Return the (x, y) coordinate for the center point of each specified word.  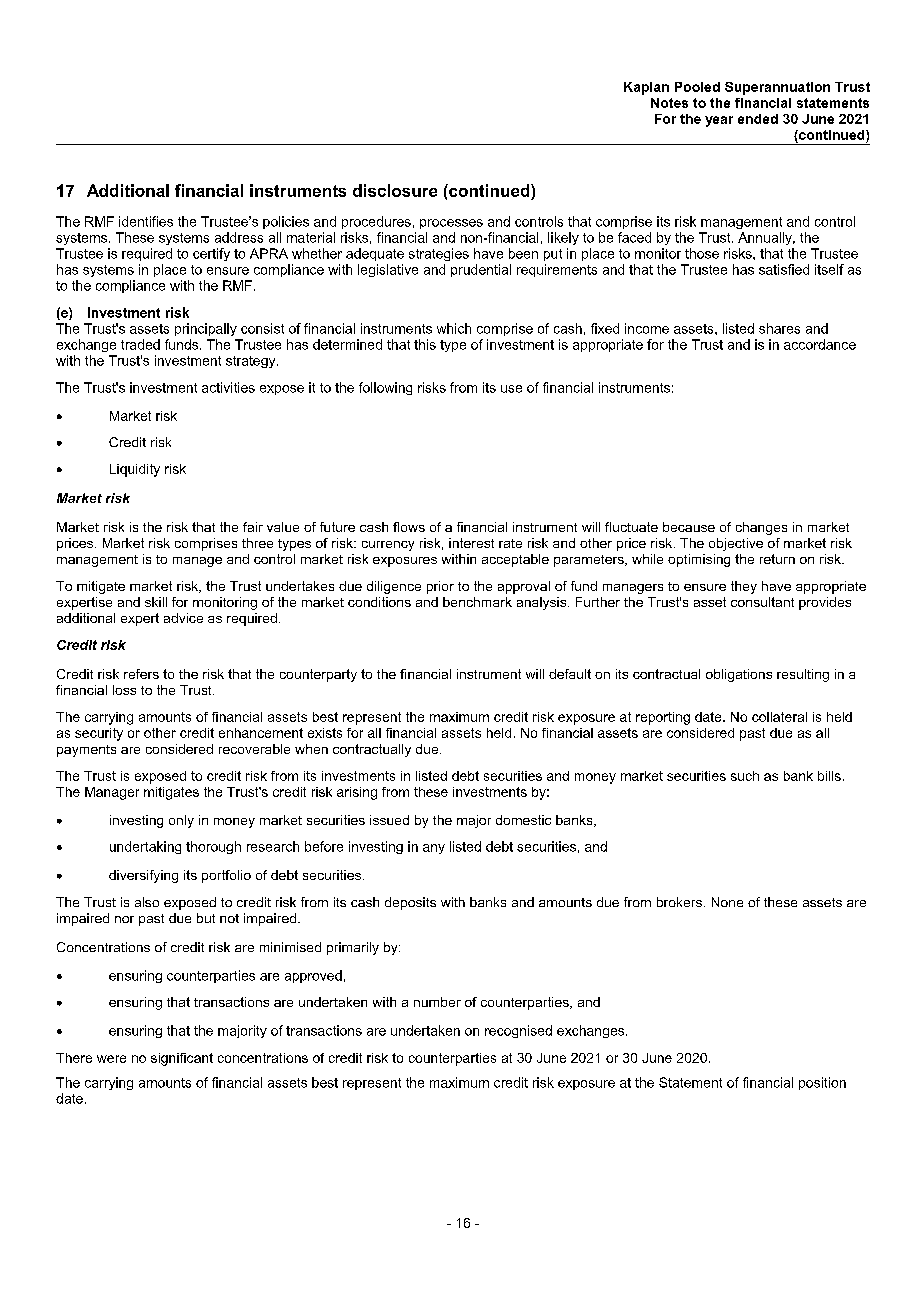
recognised (518, 1031)
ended (758, 119)
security (99, 734)
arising (357, 793)
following (385, 388)
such (745, 776)
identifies (146, 221)
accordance (820, 344)
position (822, 1083)
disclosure (395, 190)
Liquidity (135, 470)
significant (182, 1059)
